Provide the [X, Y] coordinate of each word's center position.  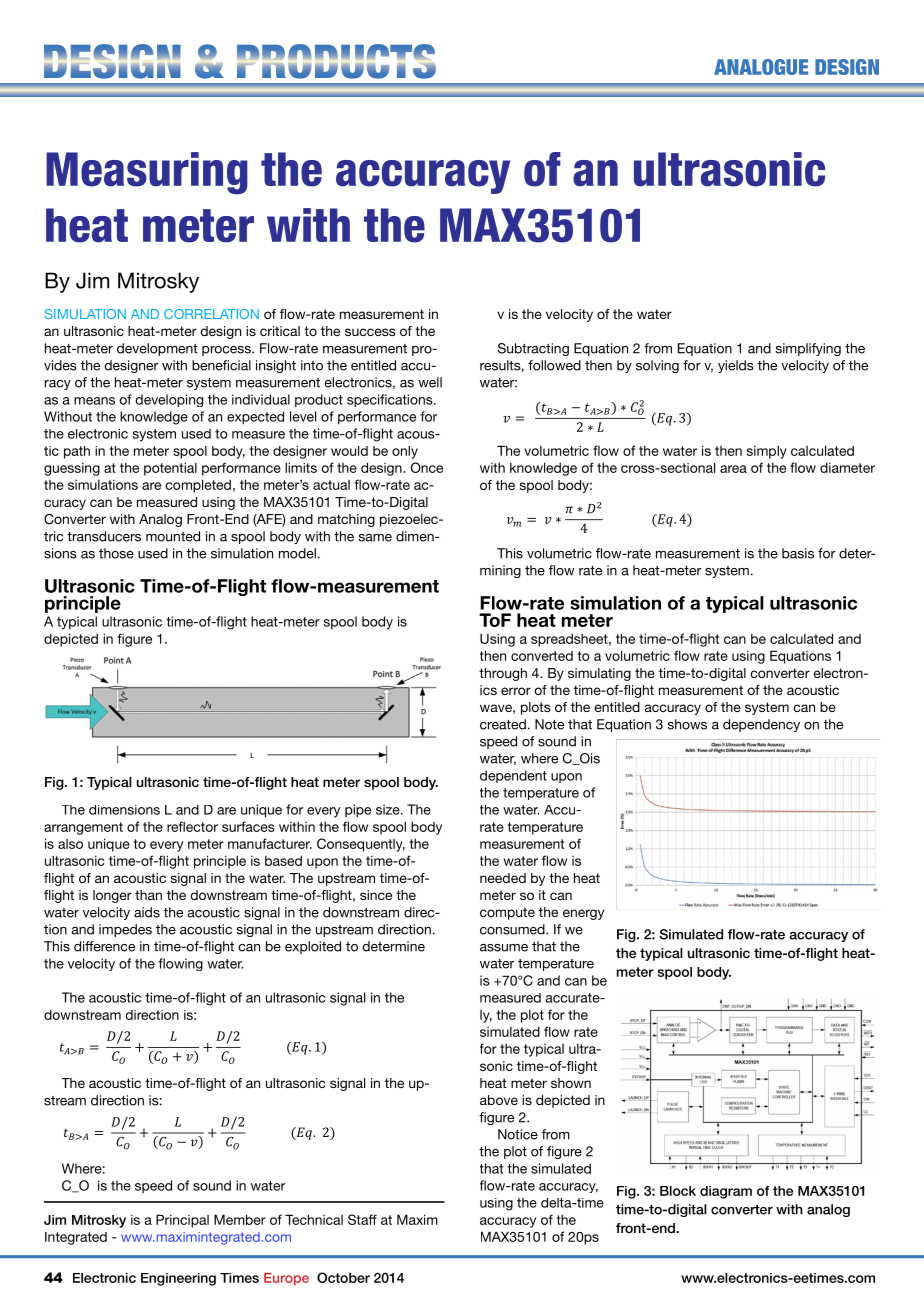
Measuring [147, 173]
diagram [726, 1192]
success [370, 332]
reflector [192, 826]
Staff [362, 1219]
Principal [182, 1221]
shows [687, 724]
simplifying [808, 349]
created [503, 724]
